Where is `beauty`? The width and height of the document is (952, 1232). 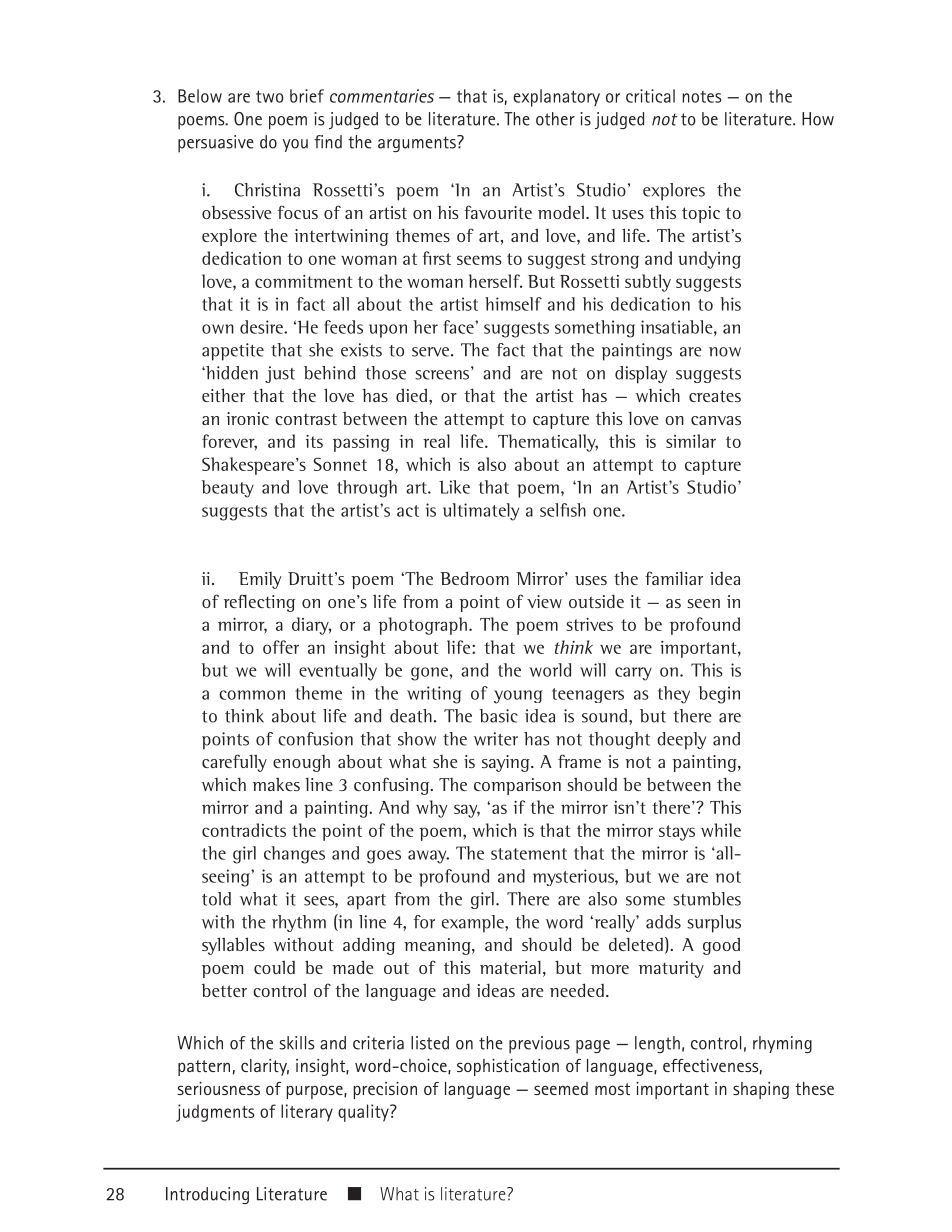 beauty is located at coordinates (228, 489).
